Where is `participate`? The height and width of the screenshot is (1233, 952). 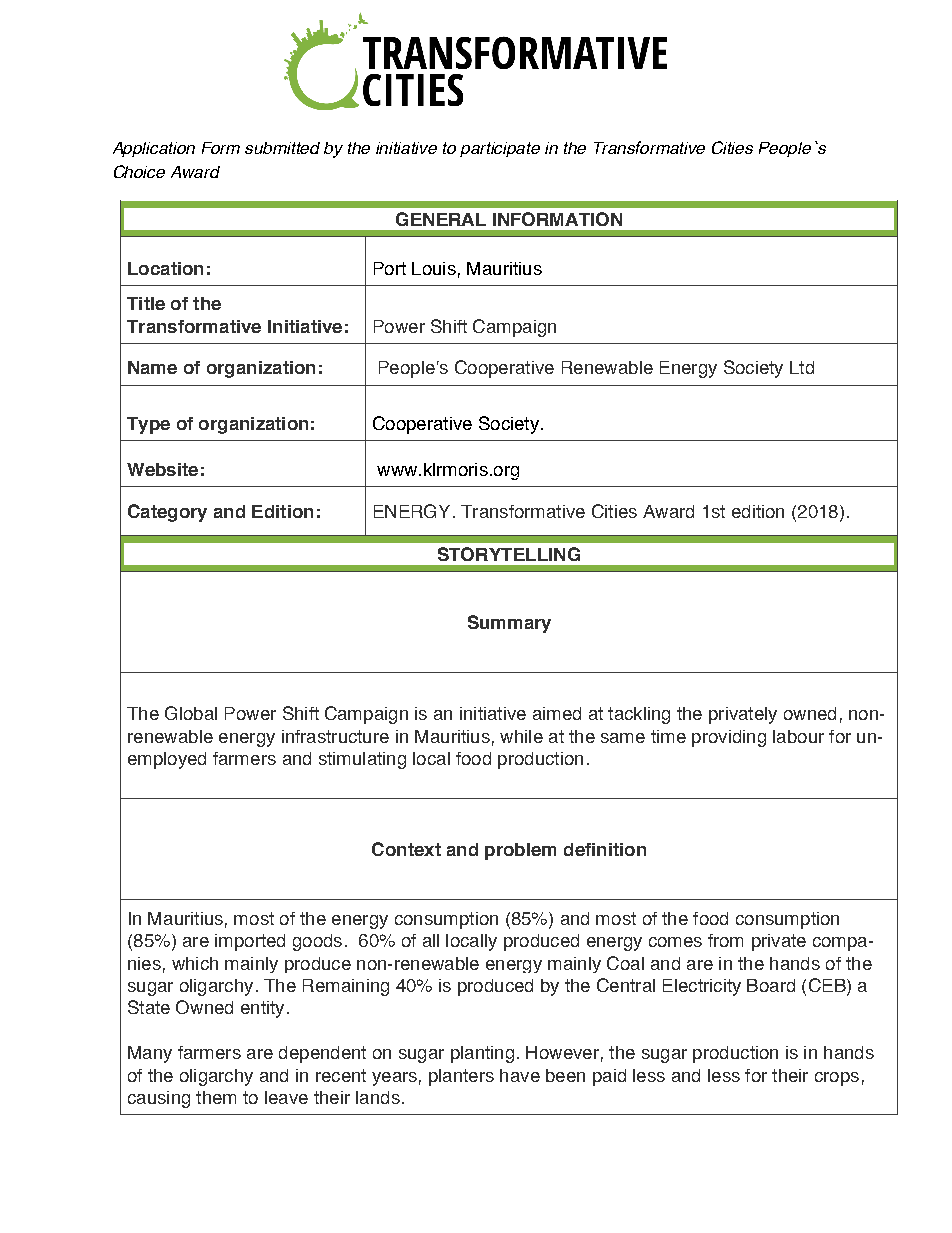 participate is located at coordinates (500, 149).
